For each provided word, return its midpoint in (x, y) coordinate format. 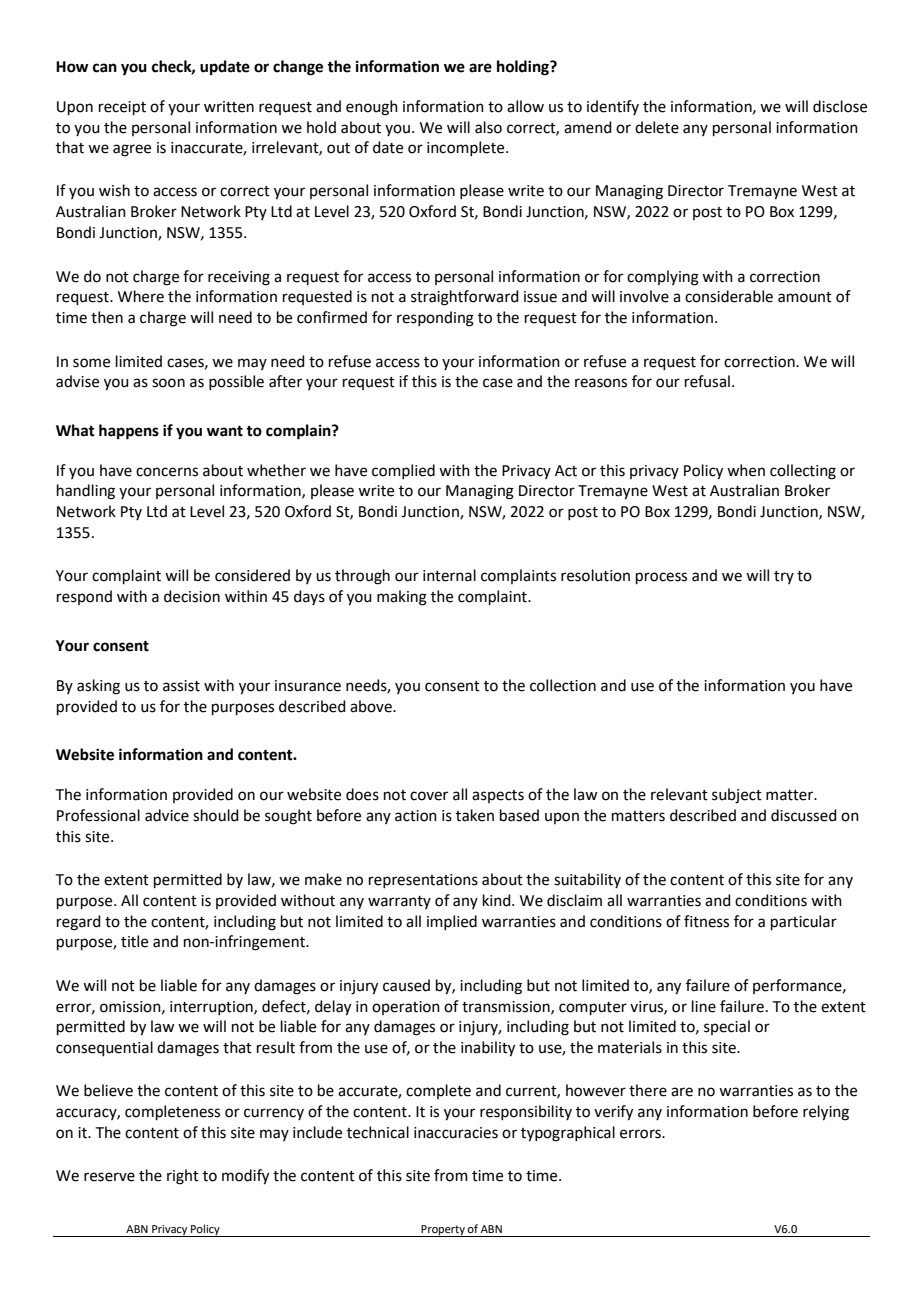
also (488, 127)
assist (181, 686)
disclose (840, 106)
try (784, 577)
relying (826, 1113)
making (402, 598)
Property (443, 1231)
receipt (122, 108)
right (183, 1177)
